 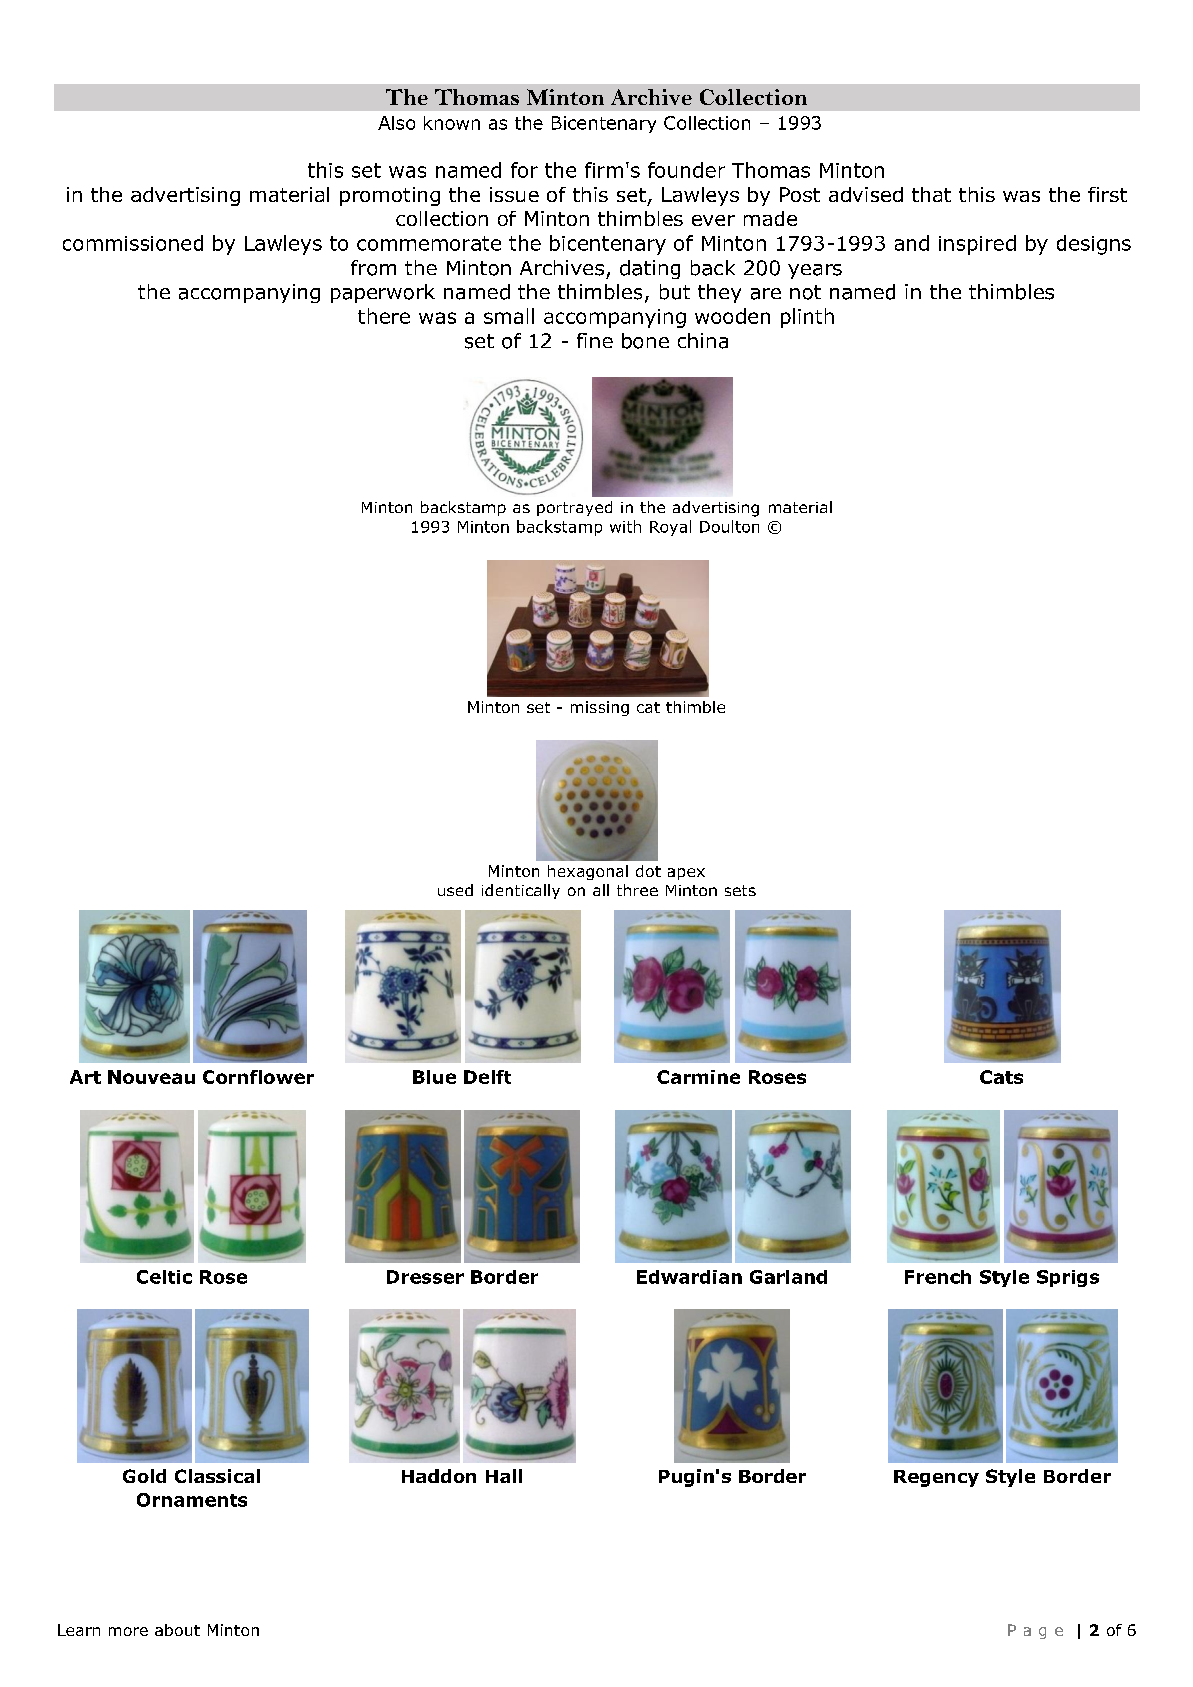 What do you see at coordinates (931, 194) in the document?
I see `that` at bounding box center [931, 194].
